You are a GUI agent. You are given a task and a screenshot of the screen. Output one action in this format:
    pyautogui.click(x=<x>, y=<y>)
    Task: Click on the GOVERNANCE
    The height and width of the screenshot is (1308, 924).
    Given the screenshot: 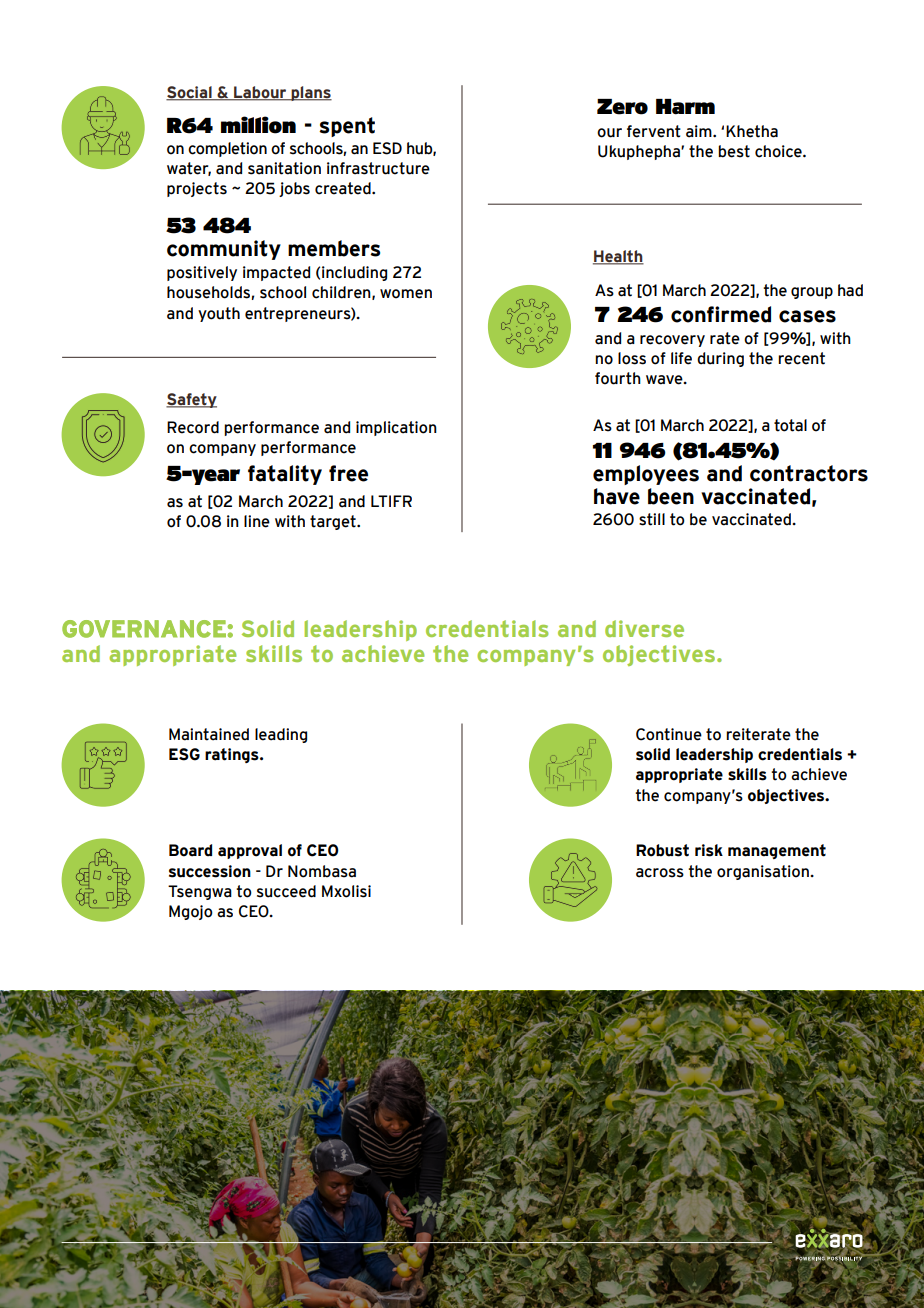 What is the action you would take?
    pyautogui.click(x=144, y=629)
